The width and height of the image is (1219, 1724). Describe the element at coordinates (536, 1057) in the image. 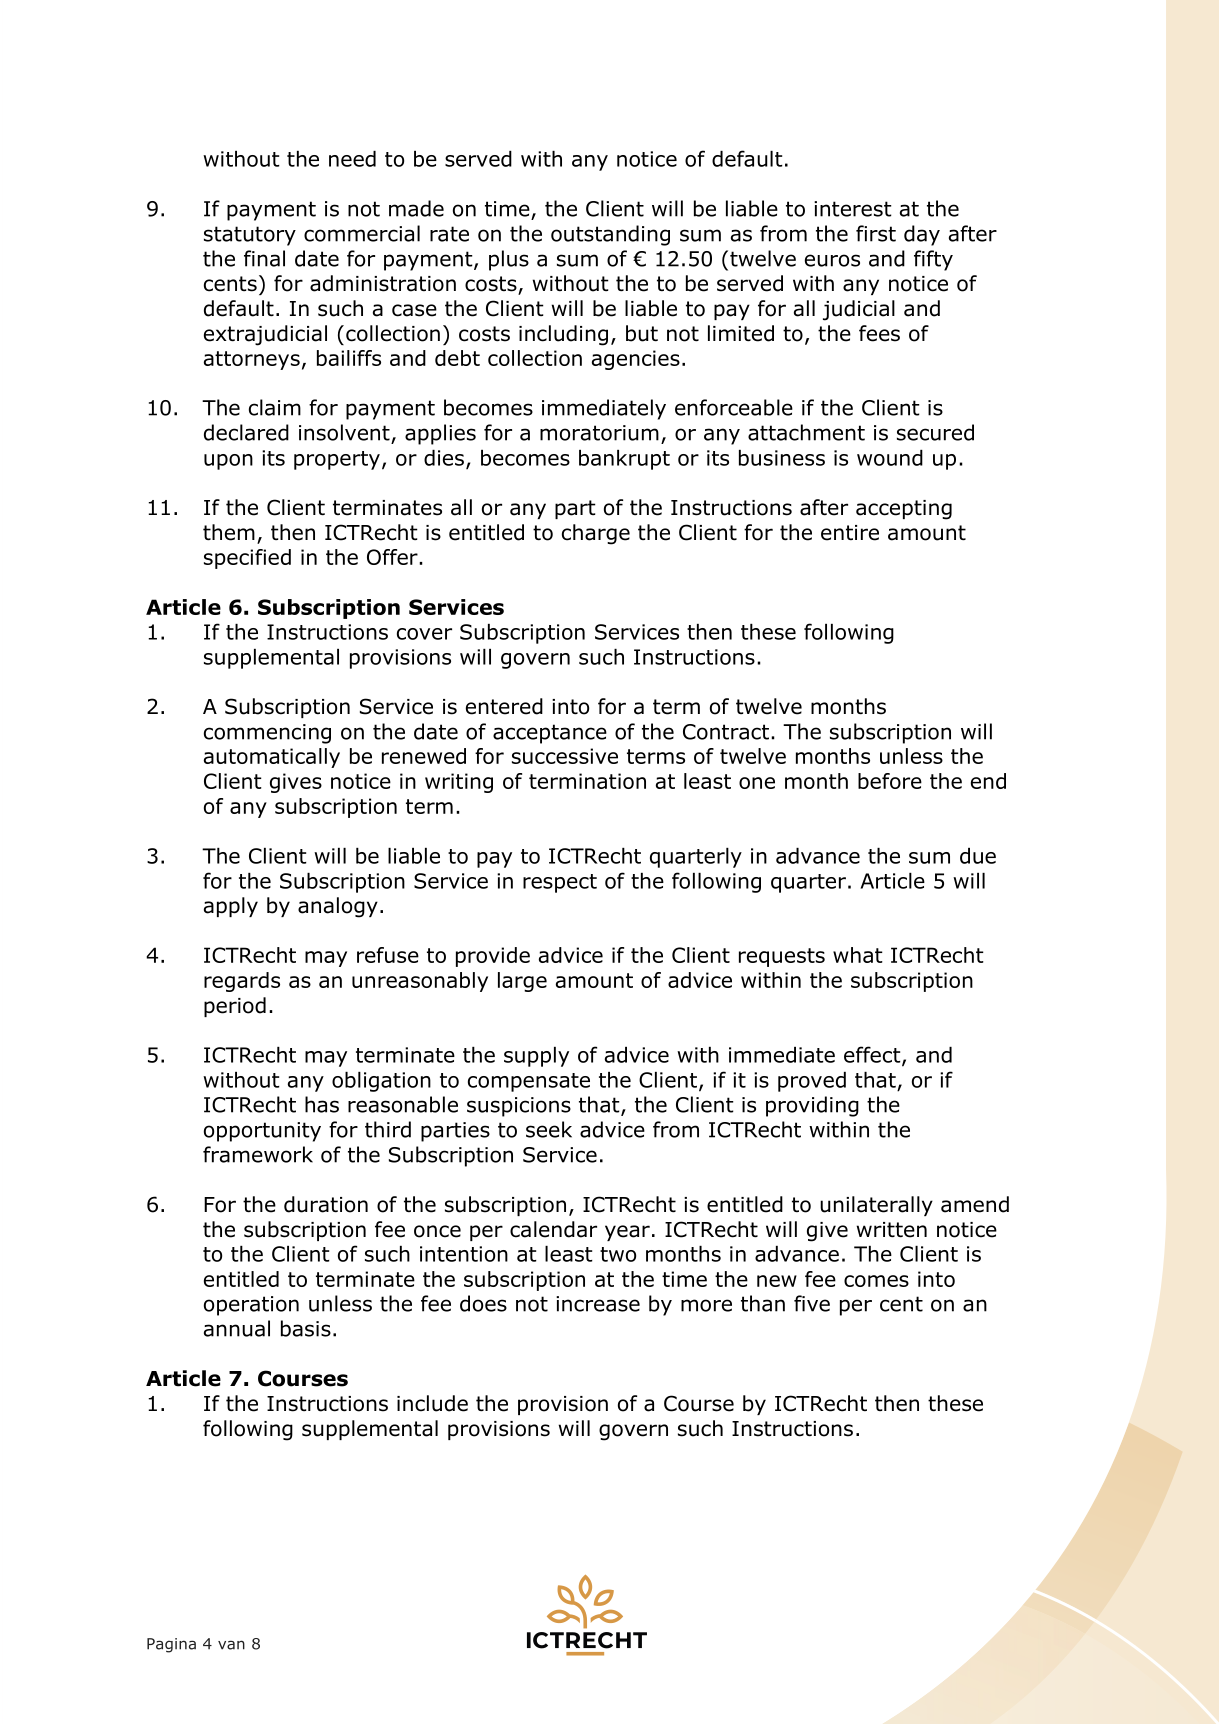

I see `supply` at that location.
